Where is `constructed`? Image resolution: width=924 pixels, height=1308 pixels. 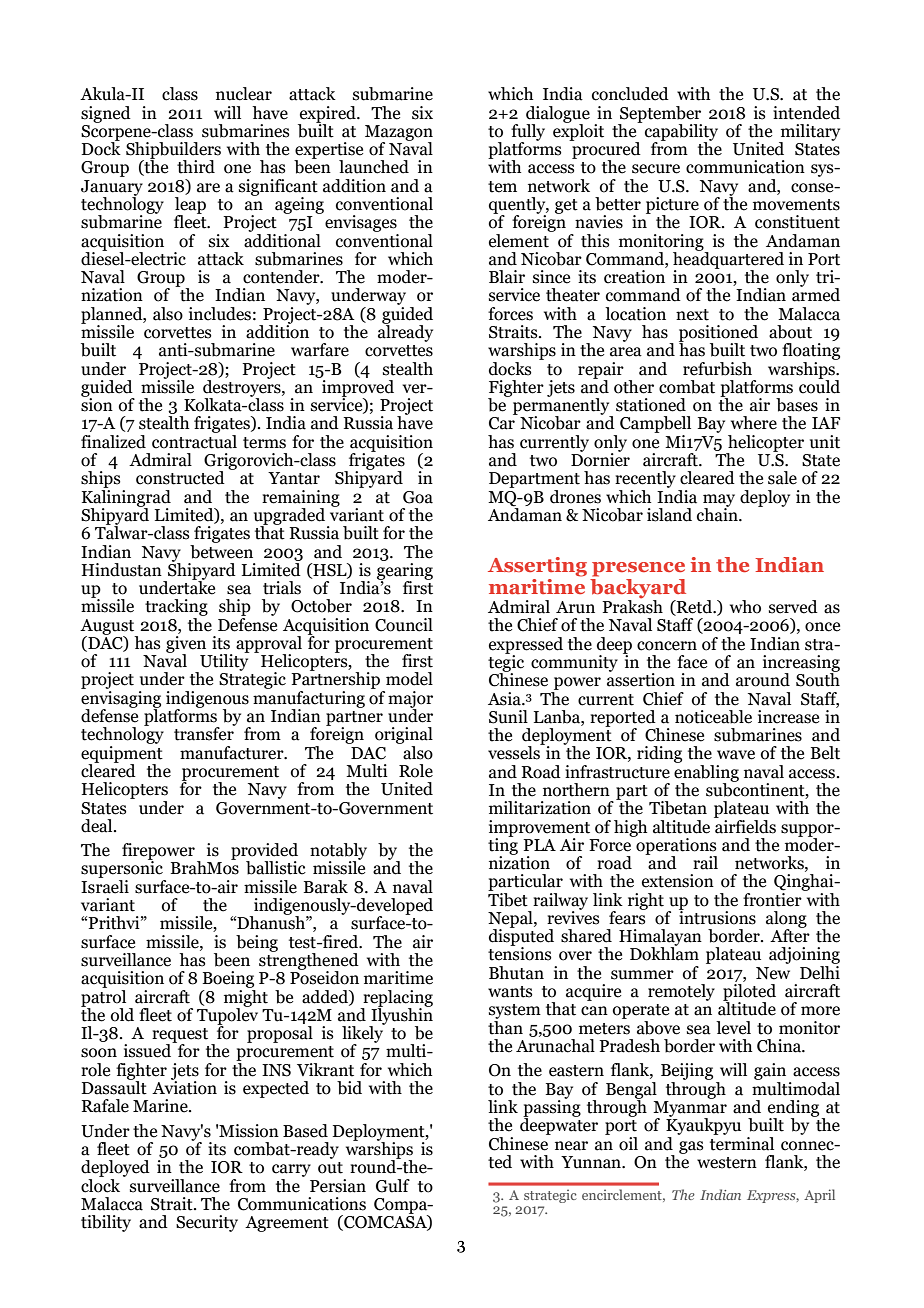
constructed is located at coordinates (180, 478).
